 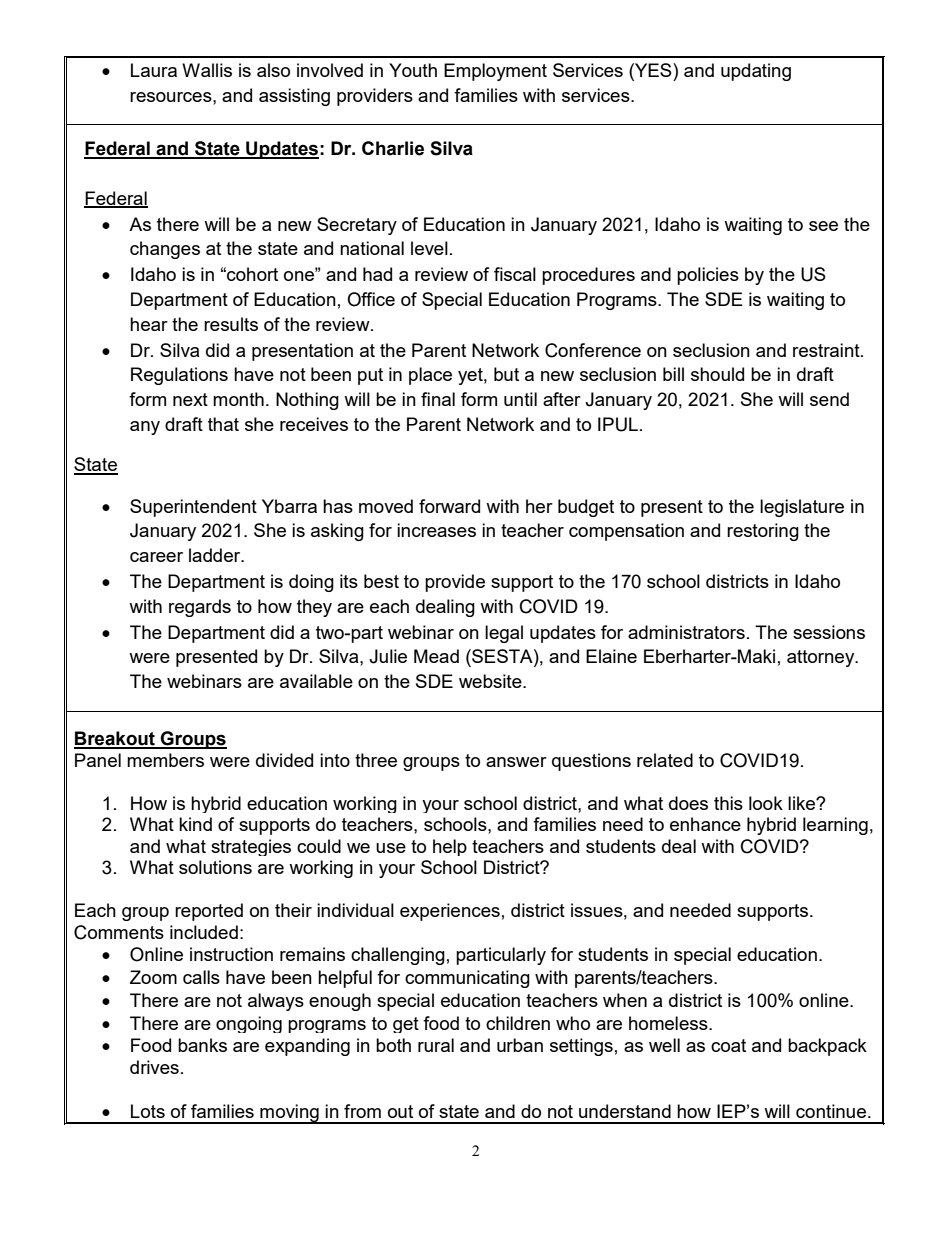 What do you see at coordinates (172, 97) in the screenshot?
I see `resources` at bounding box center [172, 97].
